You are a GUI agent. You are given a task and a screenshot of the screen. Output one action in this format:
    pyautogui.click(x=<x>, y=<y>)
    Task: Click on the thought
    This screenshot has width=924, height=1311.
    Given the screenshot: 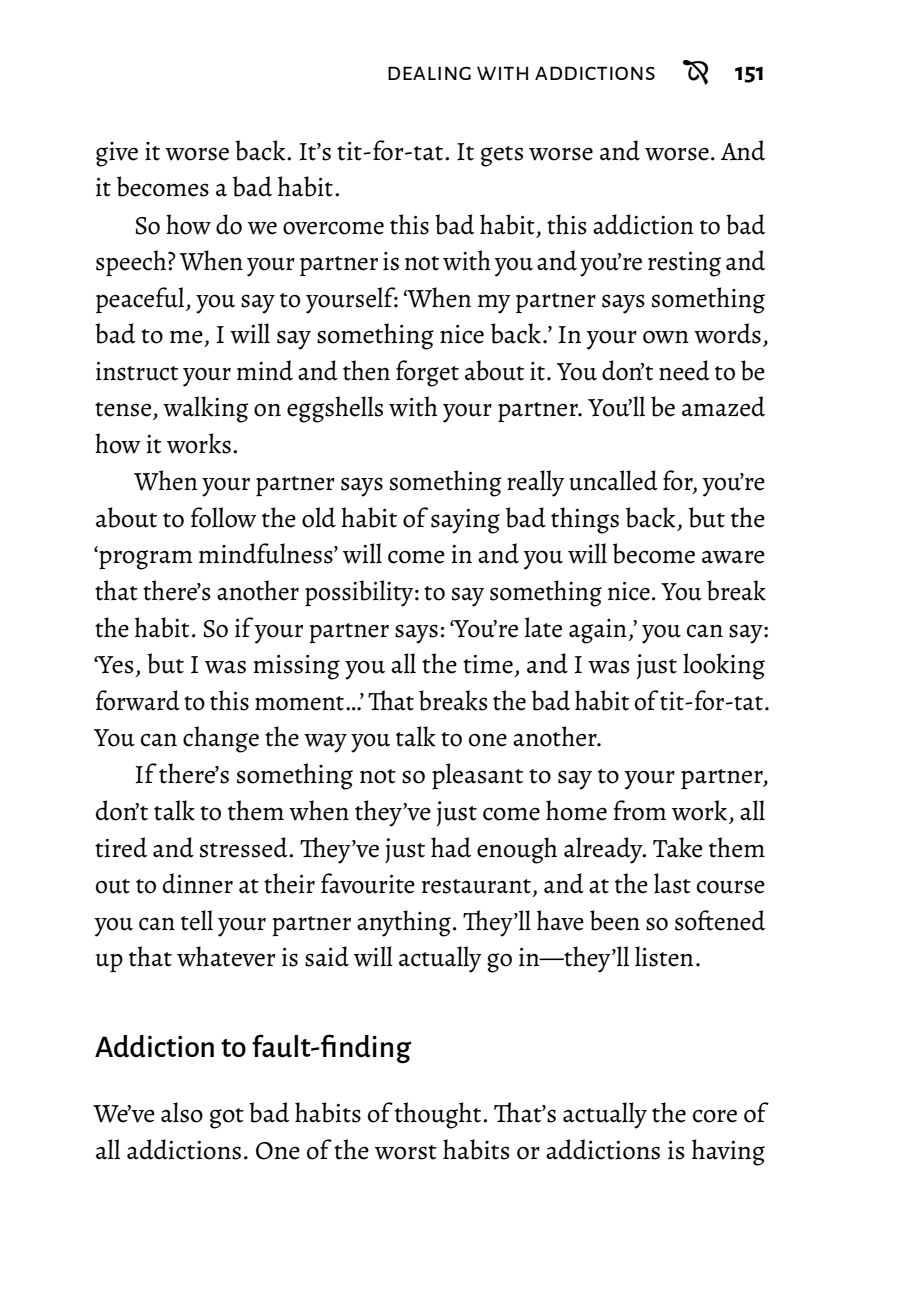 What is the action you would take?
    pyautogui.click(x=439, y=1115)
